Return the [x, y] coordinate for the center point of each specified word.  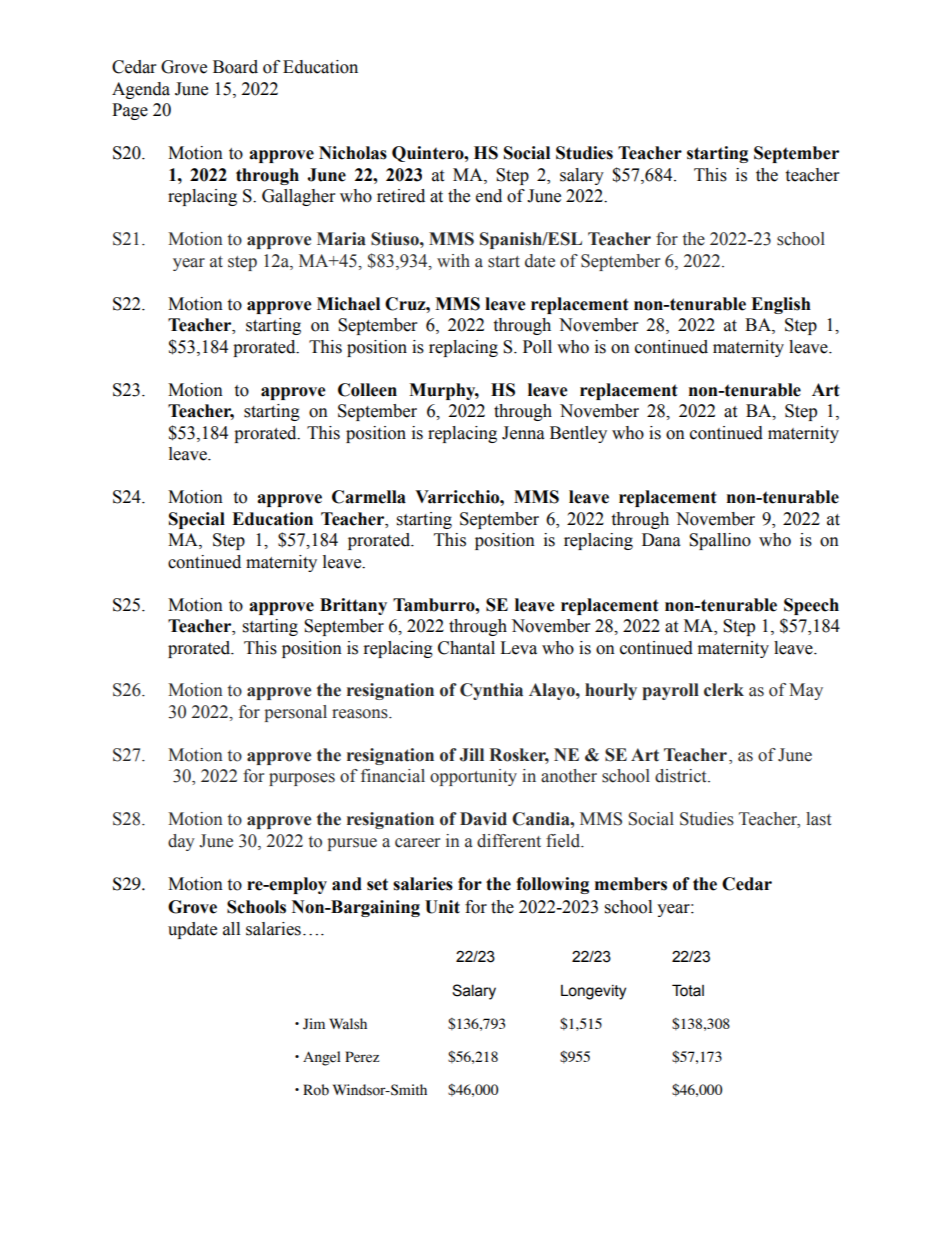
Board [235, 67]
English [781, 305]
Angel [322, 1058]
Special [197, 520]
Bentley [578, 434]
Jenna [523, 433]
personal [295, 713]
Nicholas [353, 153]
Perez [362, 1057]
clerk [724, 690]
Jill [472, 755]
